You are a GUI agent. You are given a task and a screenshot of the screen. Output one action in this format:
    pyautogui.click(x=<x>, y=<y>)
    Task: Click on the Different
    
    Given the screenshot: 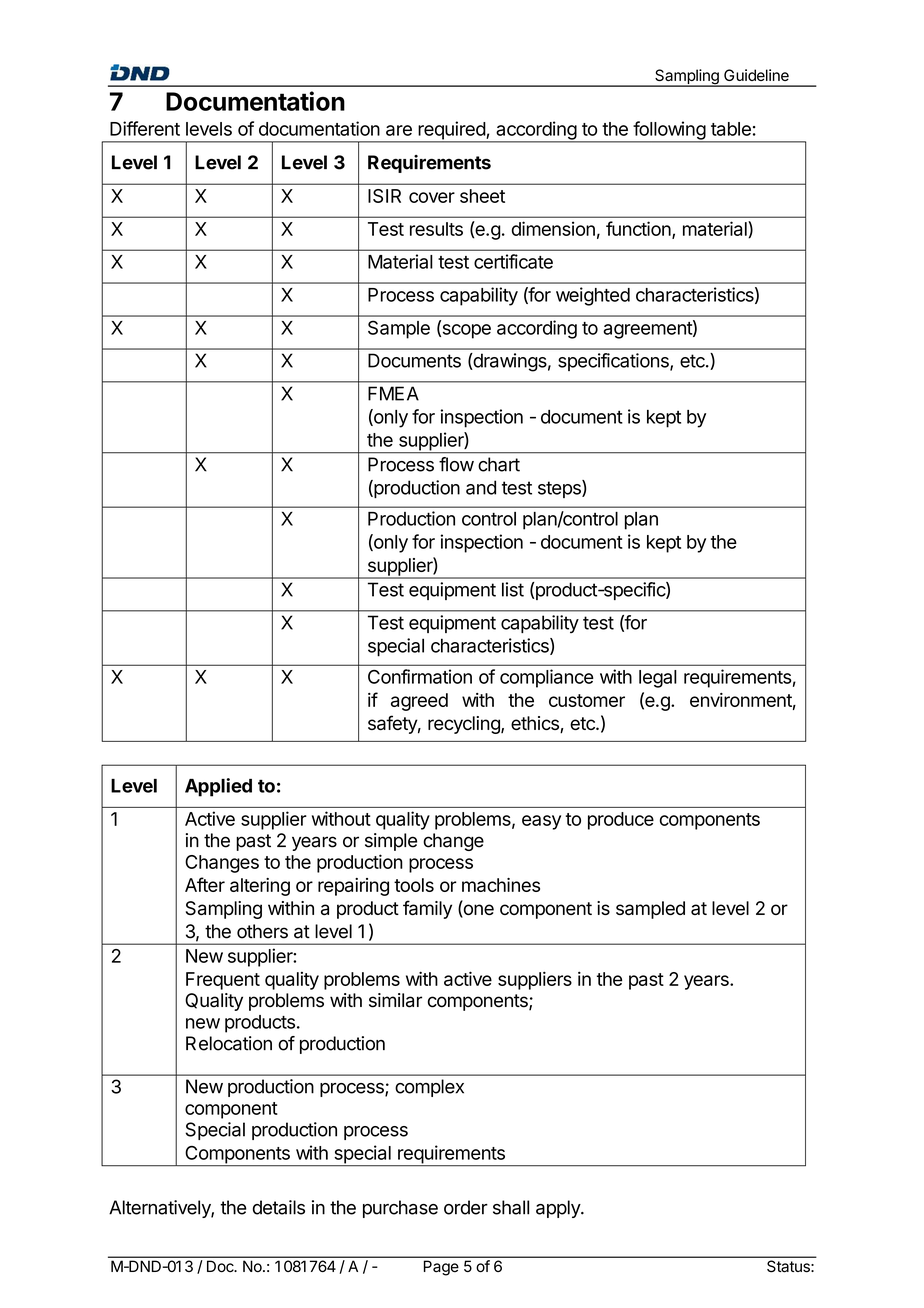 What is the action you would take?
    pyautogui.click(x=145, y=128)
